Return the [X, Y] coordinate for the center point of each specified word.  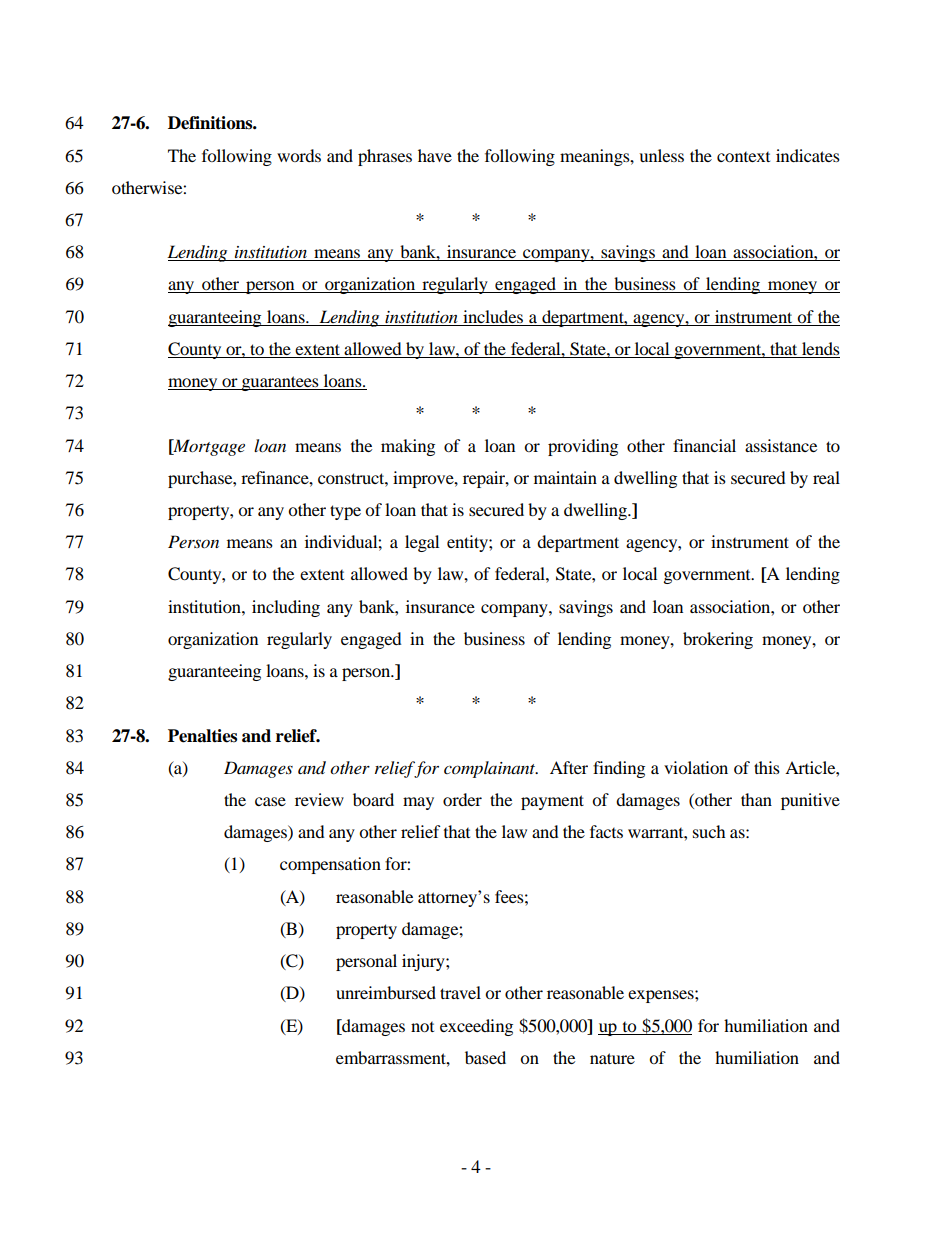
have [435, 155]
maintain [565, 477]
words [299, 155]
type [345, 512]
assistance [781, 445]
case [270, 801]
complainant [491, 769]
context [743, 157]
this [767, 767]
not [422, 1027]
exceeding [476, 1027]
